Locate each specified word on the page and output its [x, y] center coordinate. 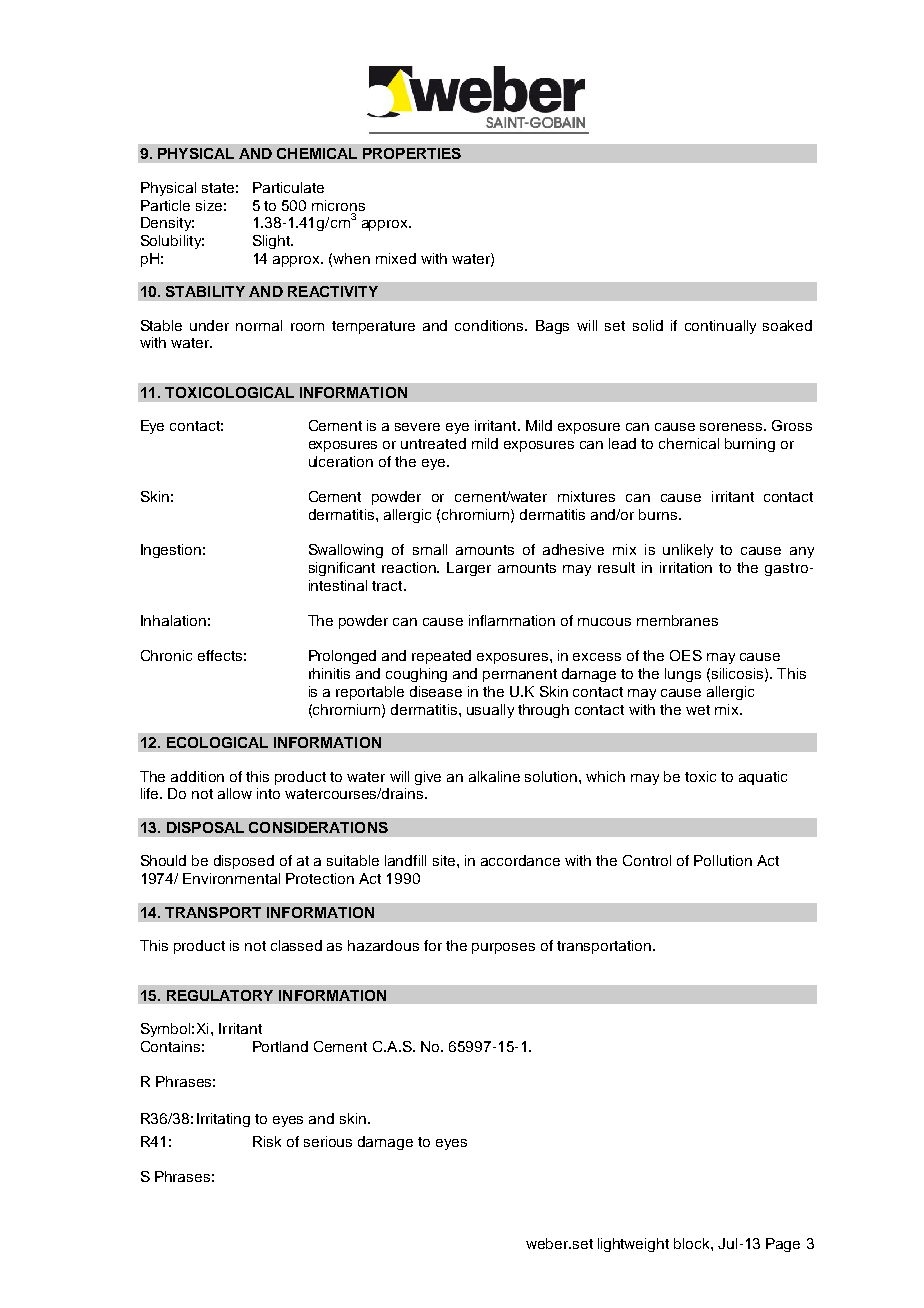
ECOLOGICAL [217, 742]
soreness [732, 427]
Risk [267, 1141]
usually [490, 711]
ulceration [341, 461]
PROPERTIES [412, 153]
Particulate [288, 187]
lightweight [633, 1245]
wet [698, 710]
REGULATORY [220, 995]
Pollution [723, 860]
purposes [503, 948]
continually [720, 327]
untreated [433, 443]
